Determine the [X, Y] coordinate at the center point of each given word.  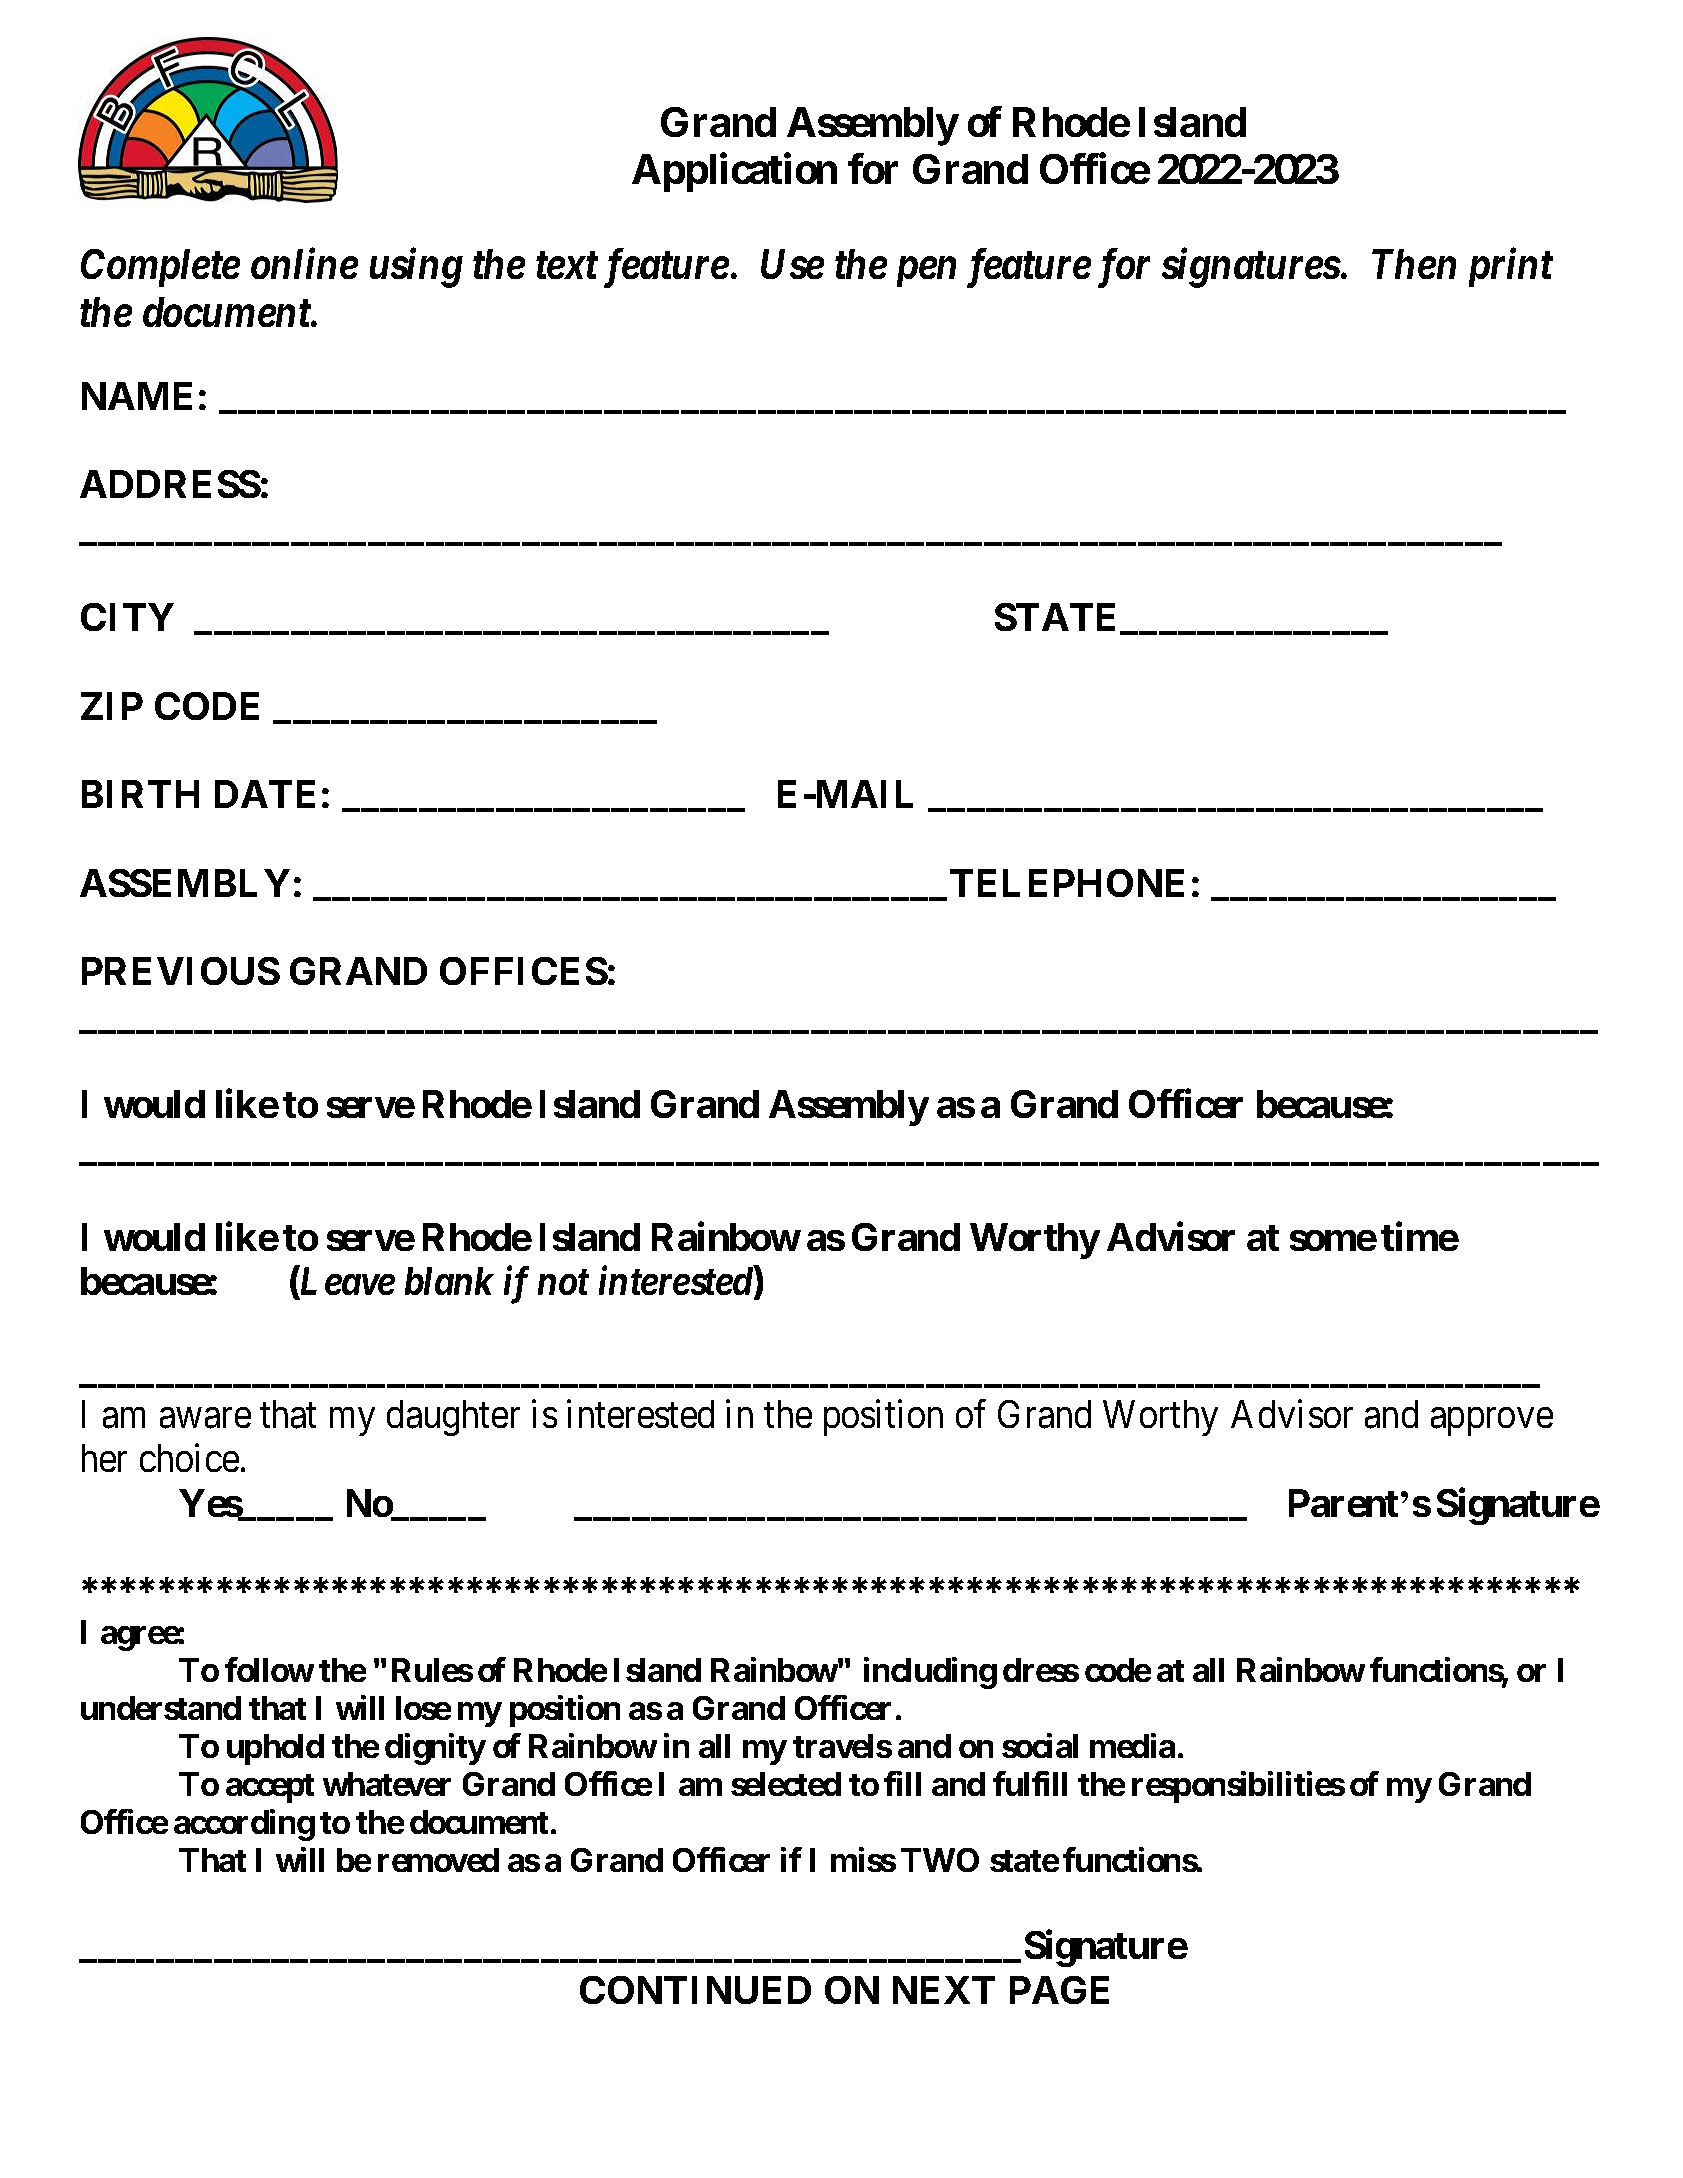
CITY [127, 617]
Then [1414, 264]
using [416, 268]
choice [189, 1458]
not [563, 1282]
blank [449, 1281]
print [1511, 268]
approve [1492, 1422]
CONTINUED [695, 1990]
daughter [453, 1418]
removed [438, 1860]
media [1132, 1745]
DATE [265, 794]
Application [734, 173]
